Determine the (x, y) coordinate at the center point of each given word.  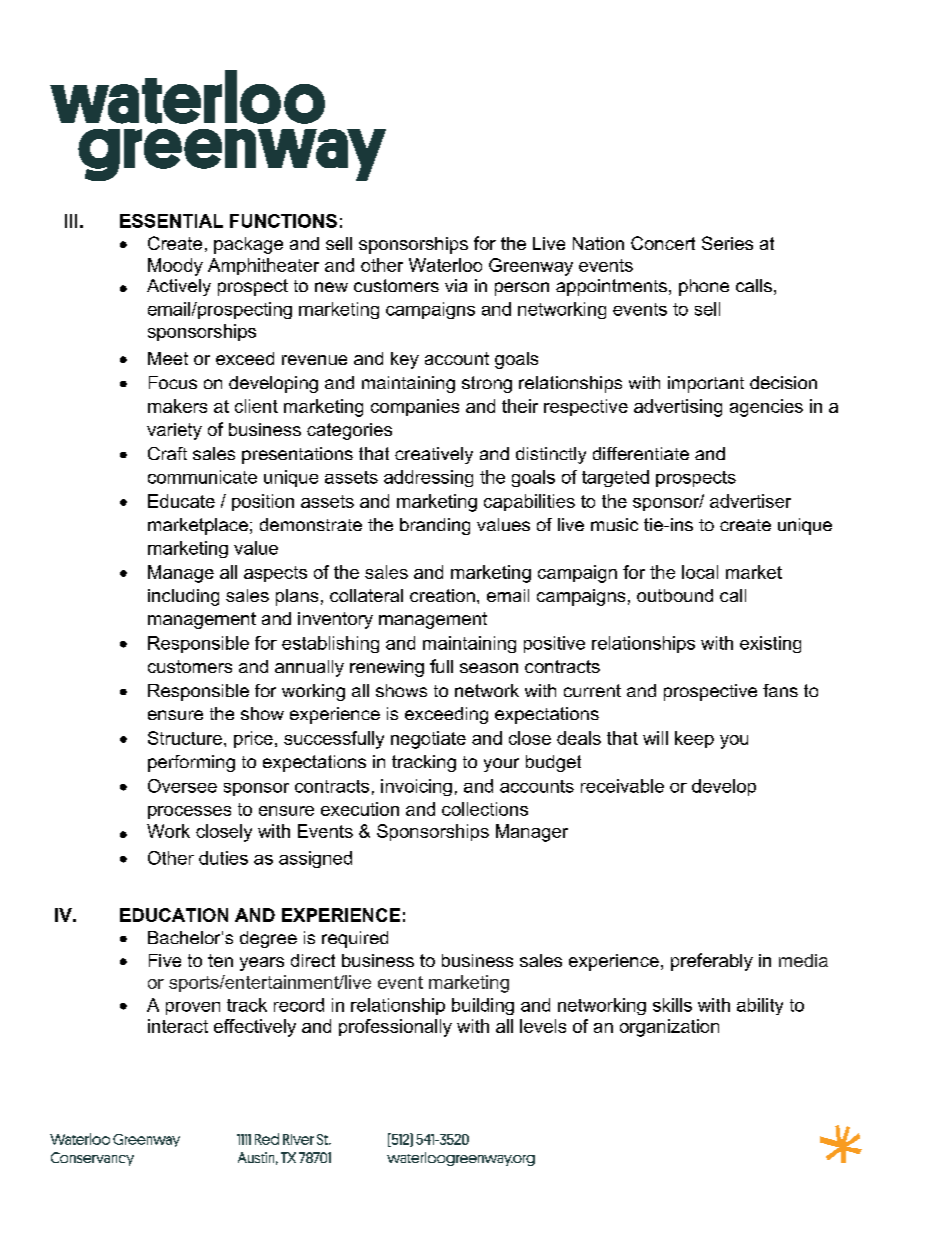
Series (727, 243)
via (456, 285)
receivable (622, 786)
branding (435, 526)
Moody (175, 267)
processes (189, 812)
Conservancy (92, 1159)
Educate (181, 501)
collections (485, 809)
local (700, 572)
